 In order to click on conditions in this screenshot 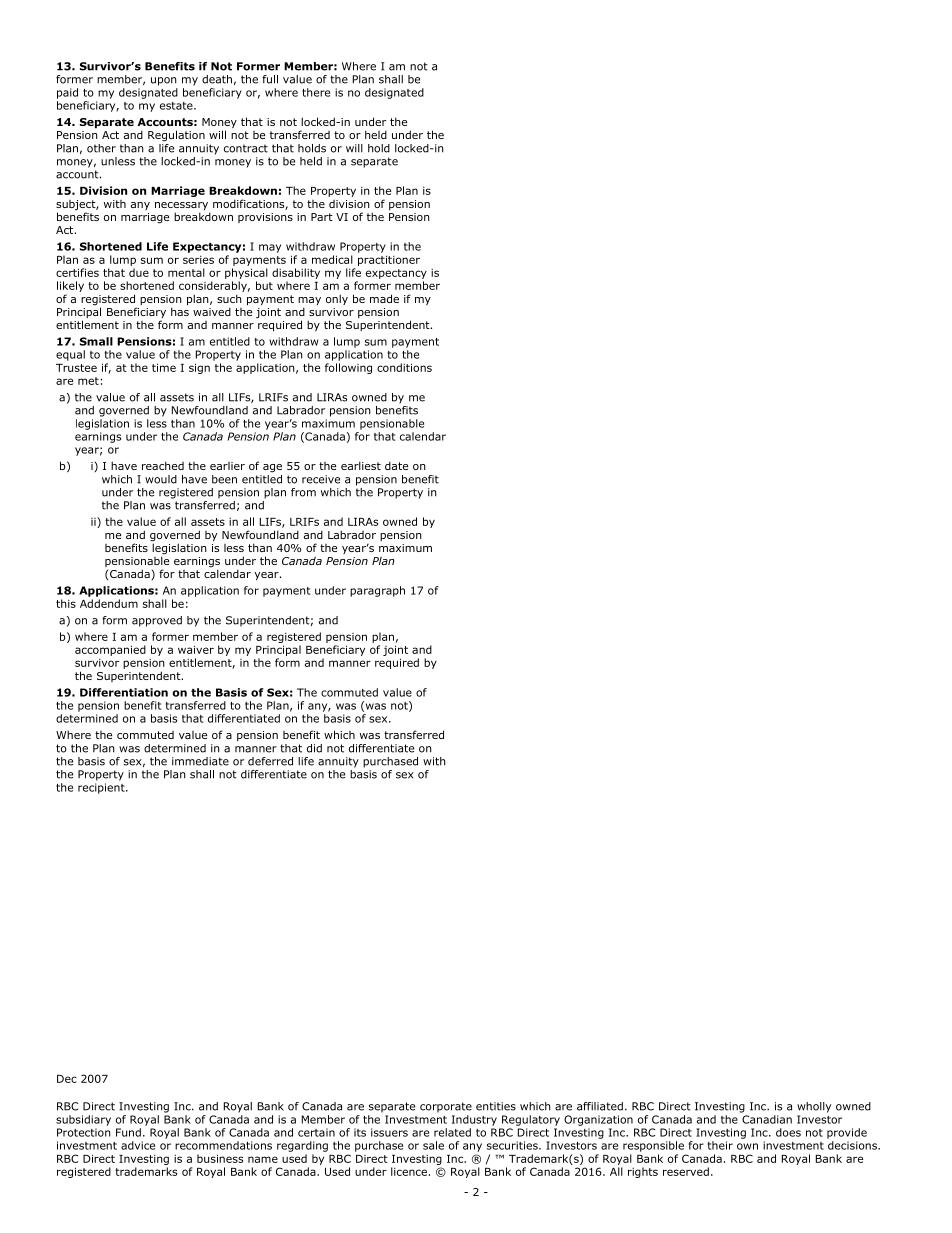, I will do `click(404, 367)`.
